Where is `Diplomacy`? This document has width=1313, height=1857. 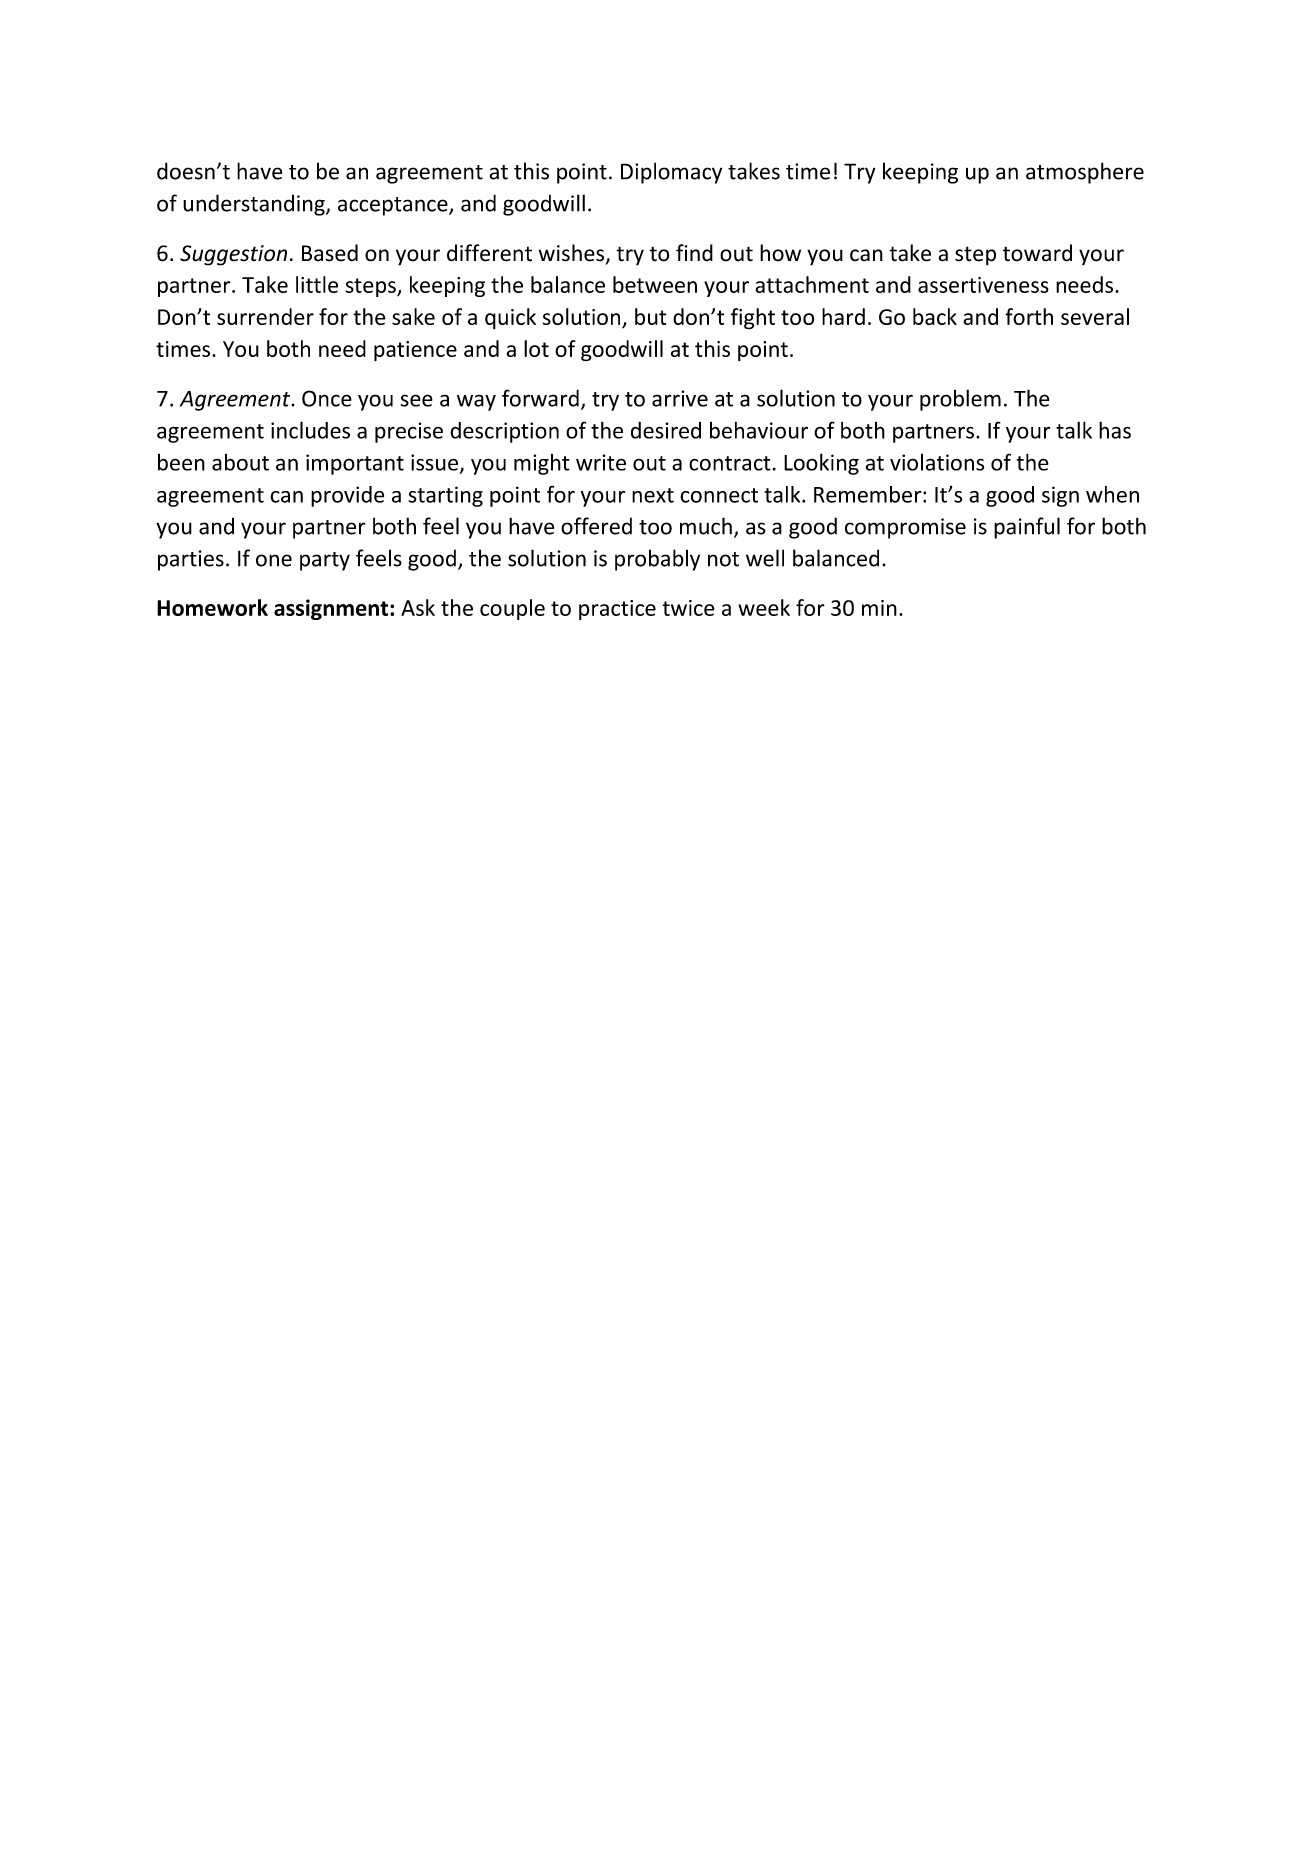
Diplomacy is located at coordinates (671, 173).
